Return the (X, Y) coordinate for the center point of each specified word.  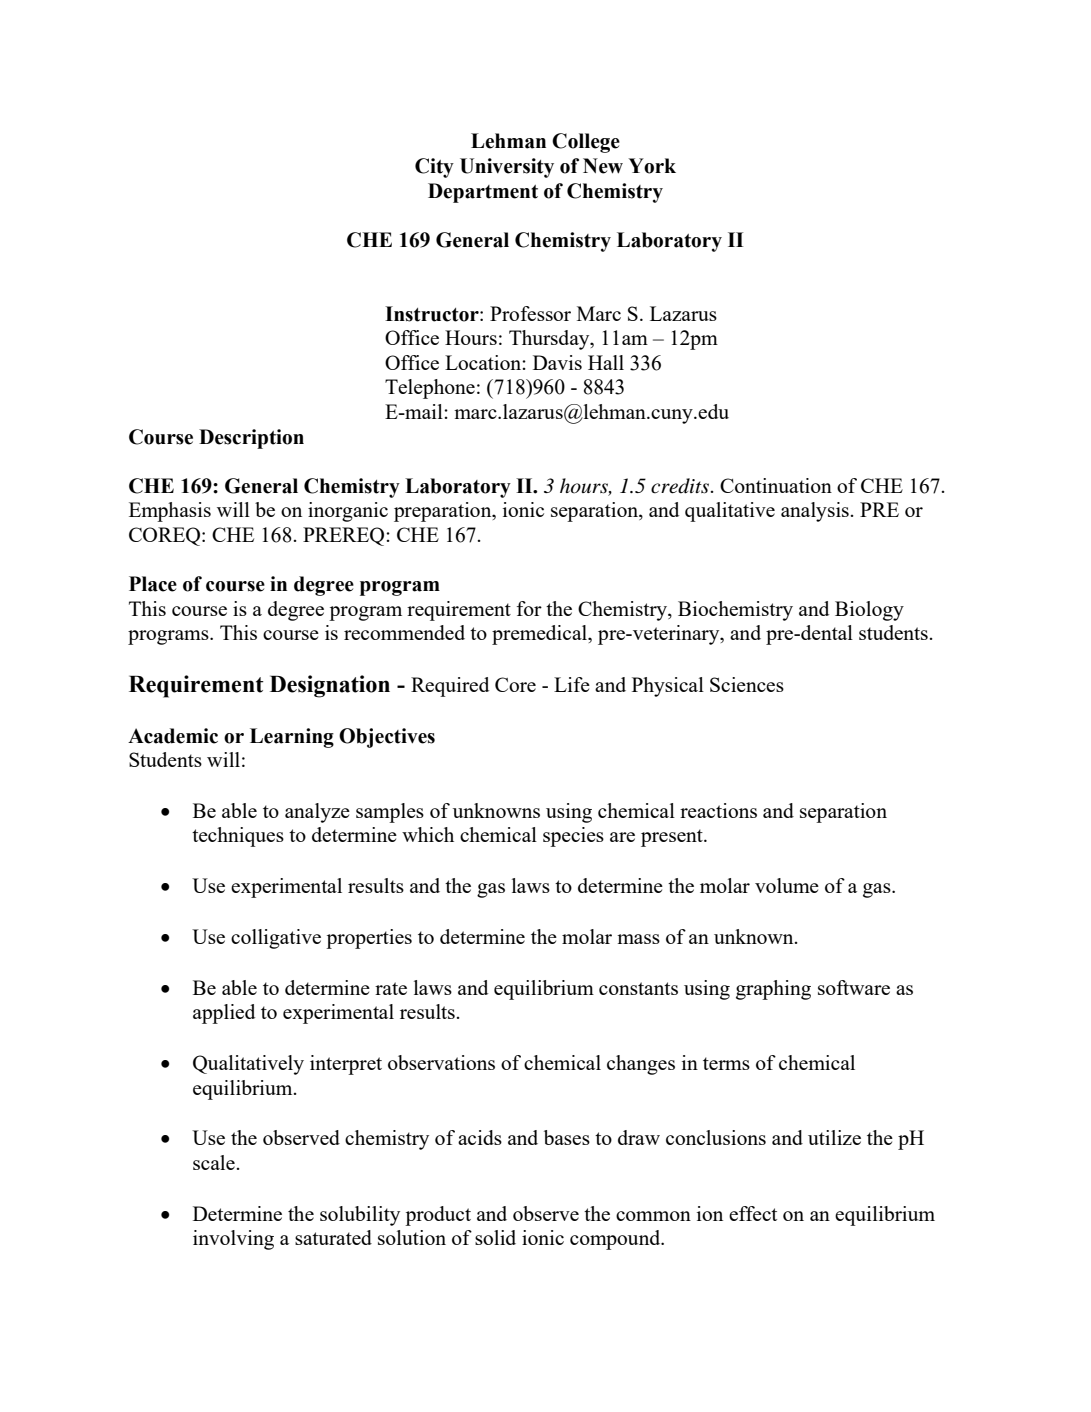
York (652, 166)
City (434, 168)
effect (753, 1213)
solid (495, 1237)
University (507, 168)
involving (233, 1240)
